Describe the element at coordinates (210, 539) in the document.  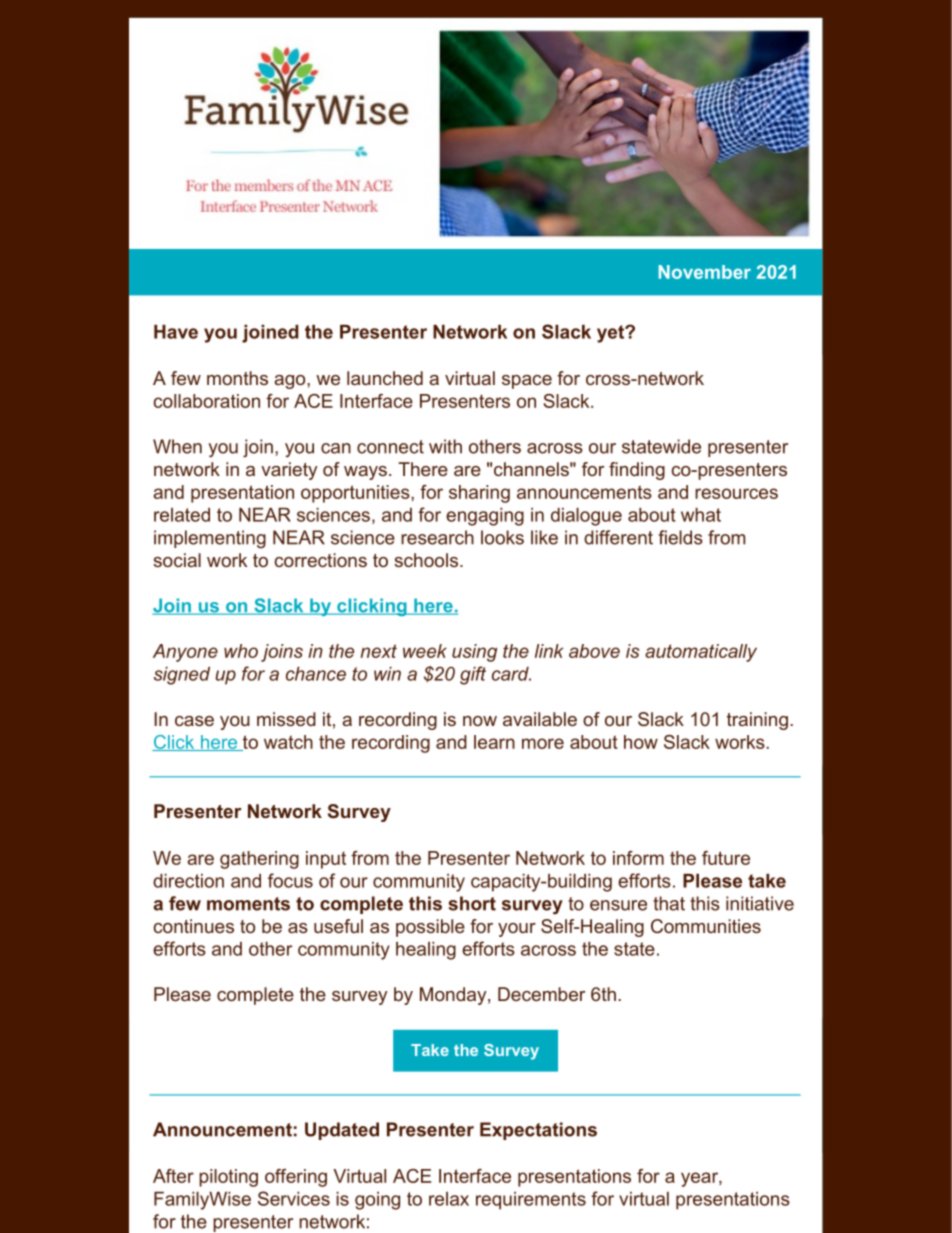
I see `implementing` at that location.
